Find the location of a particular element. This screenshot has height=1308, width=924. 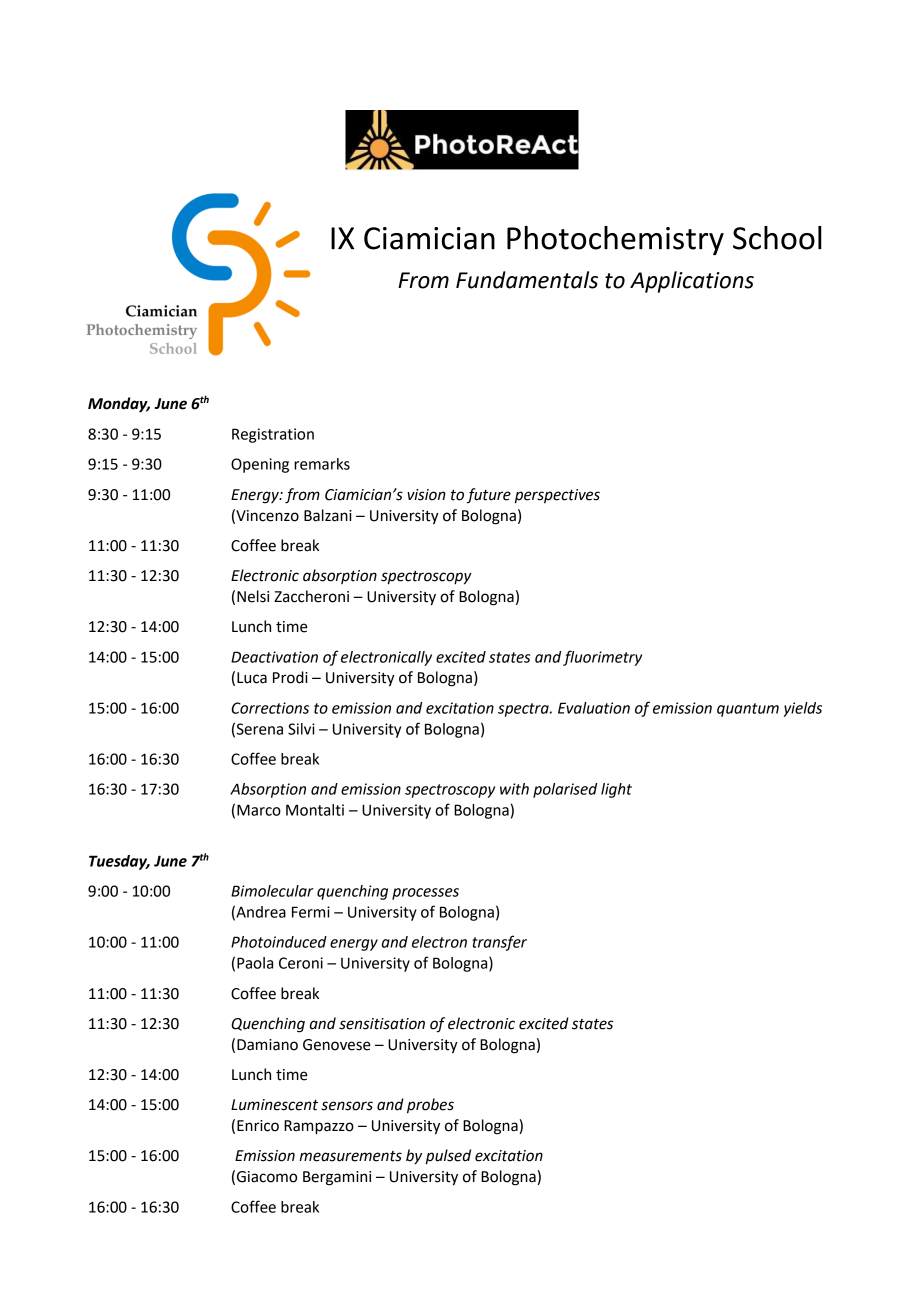

processes is located at coordinates (425, 894).
